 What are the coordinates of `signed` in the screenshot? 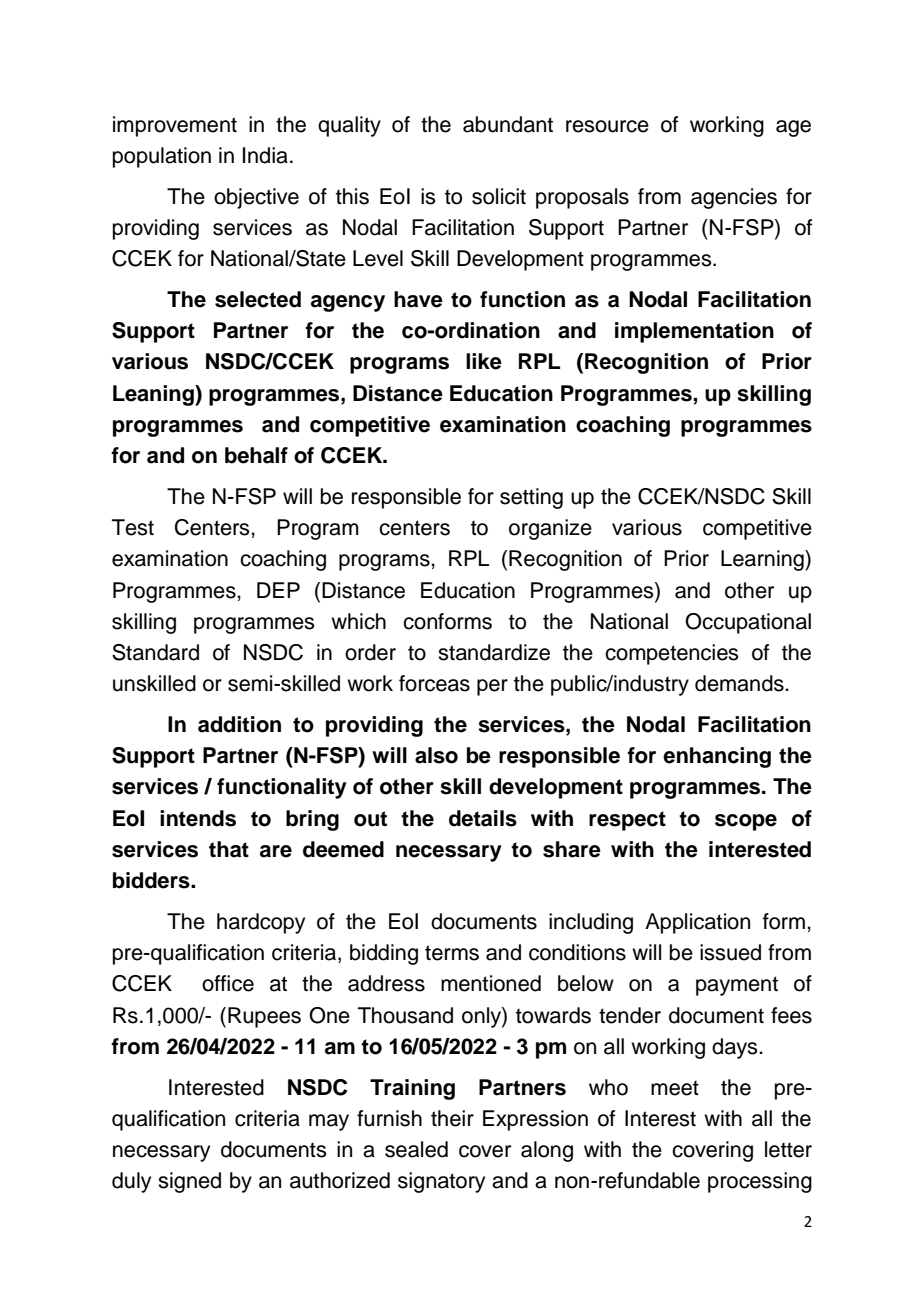 It's located at (189, 1182).
